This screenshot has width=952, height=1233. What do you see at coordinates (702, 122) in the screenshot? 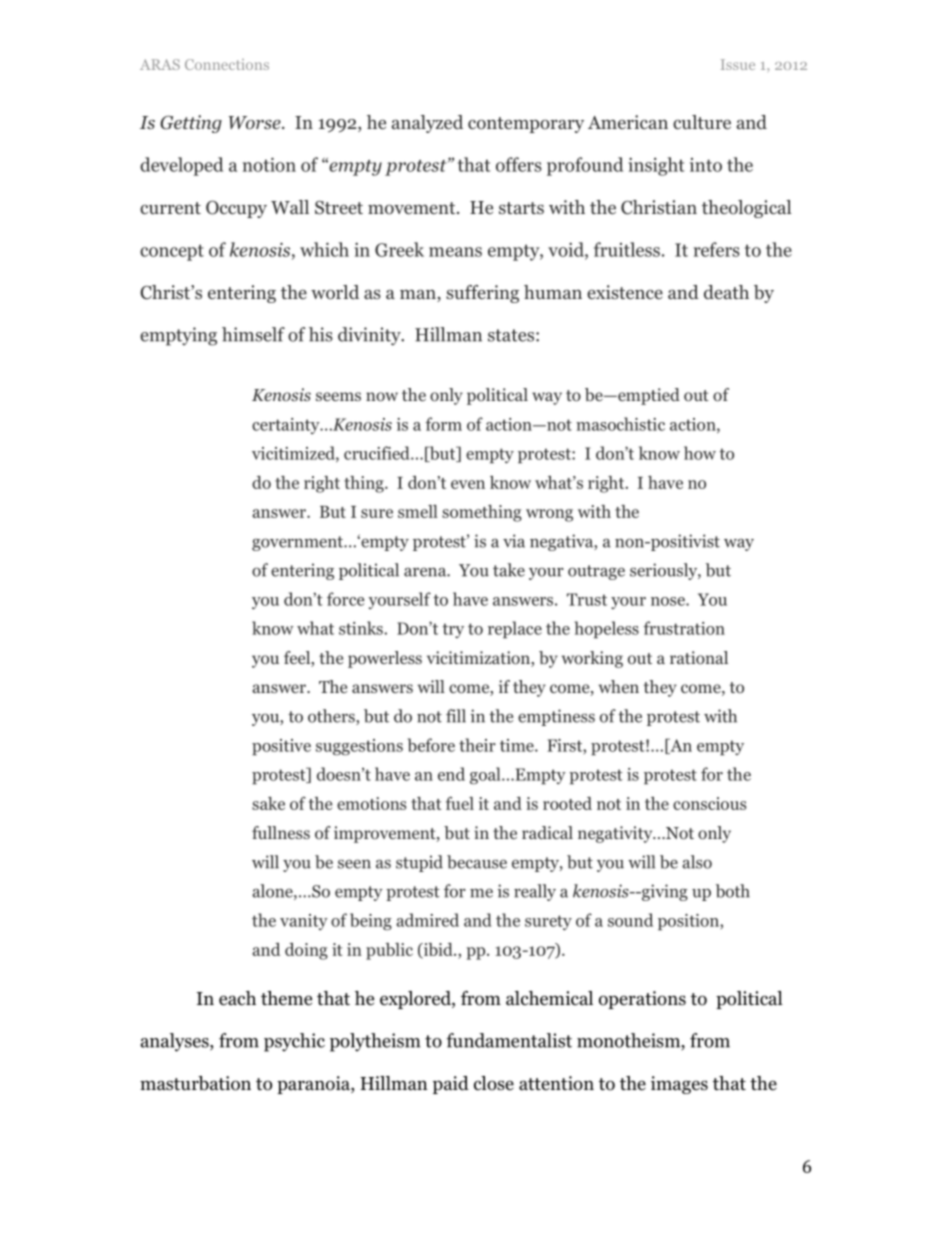
I see `culture` at bounding box center [702, 122].
